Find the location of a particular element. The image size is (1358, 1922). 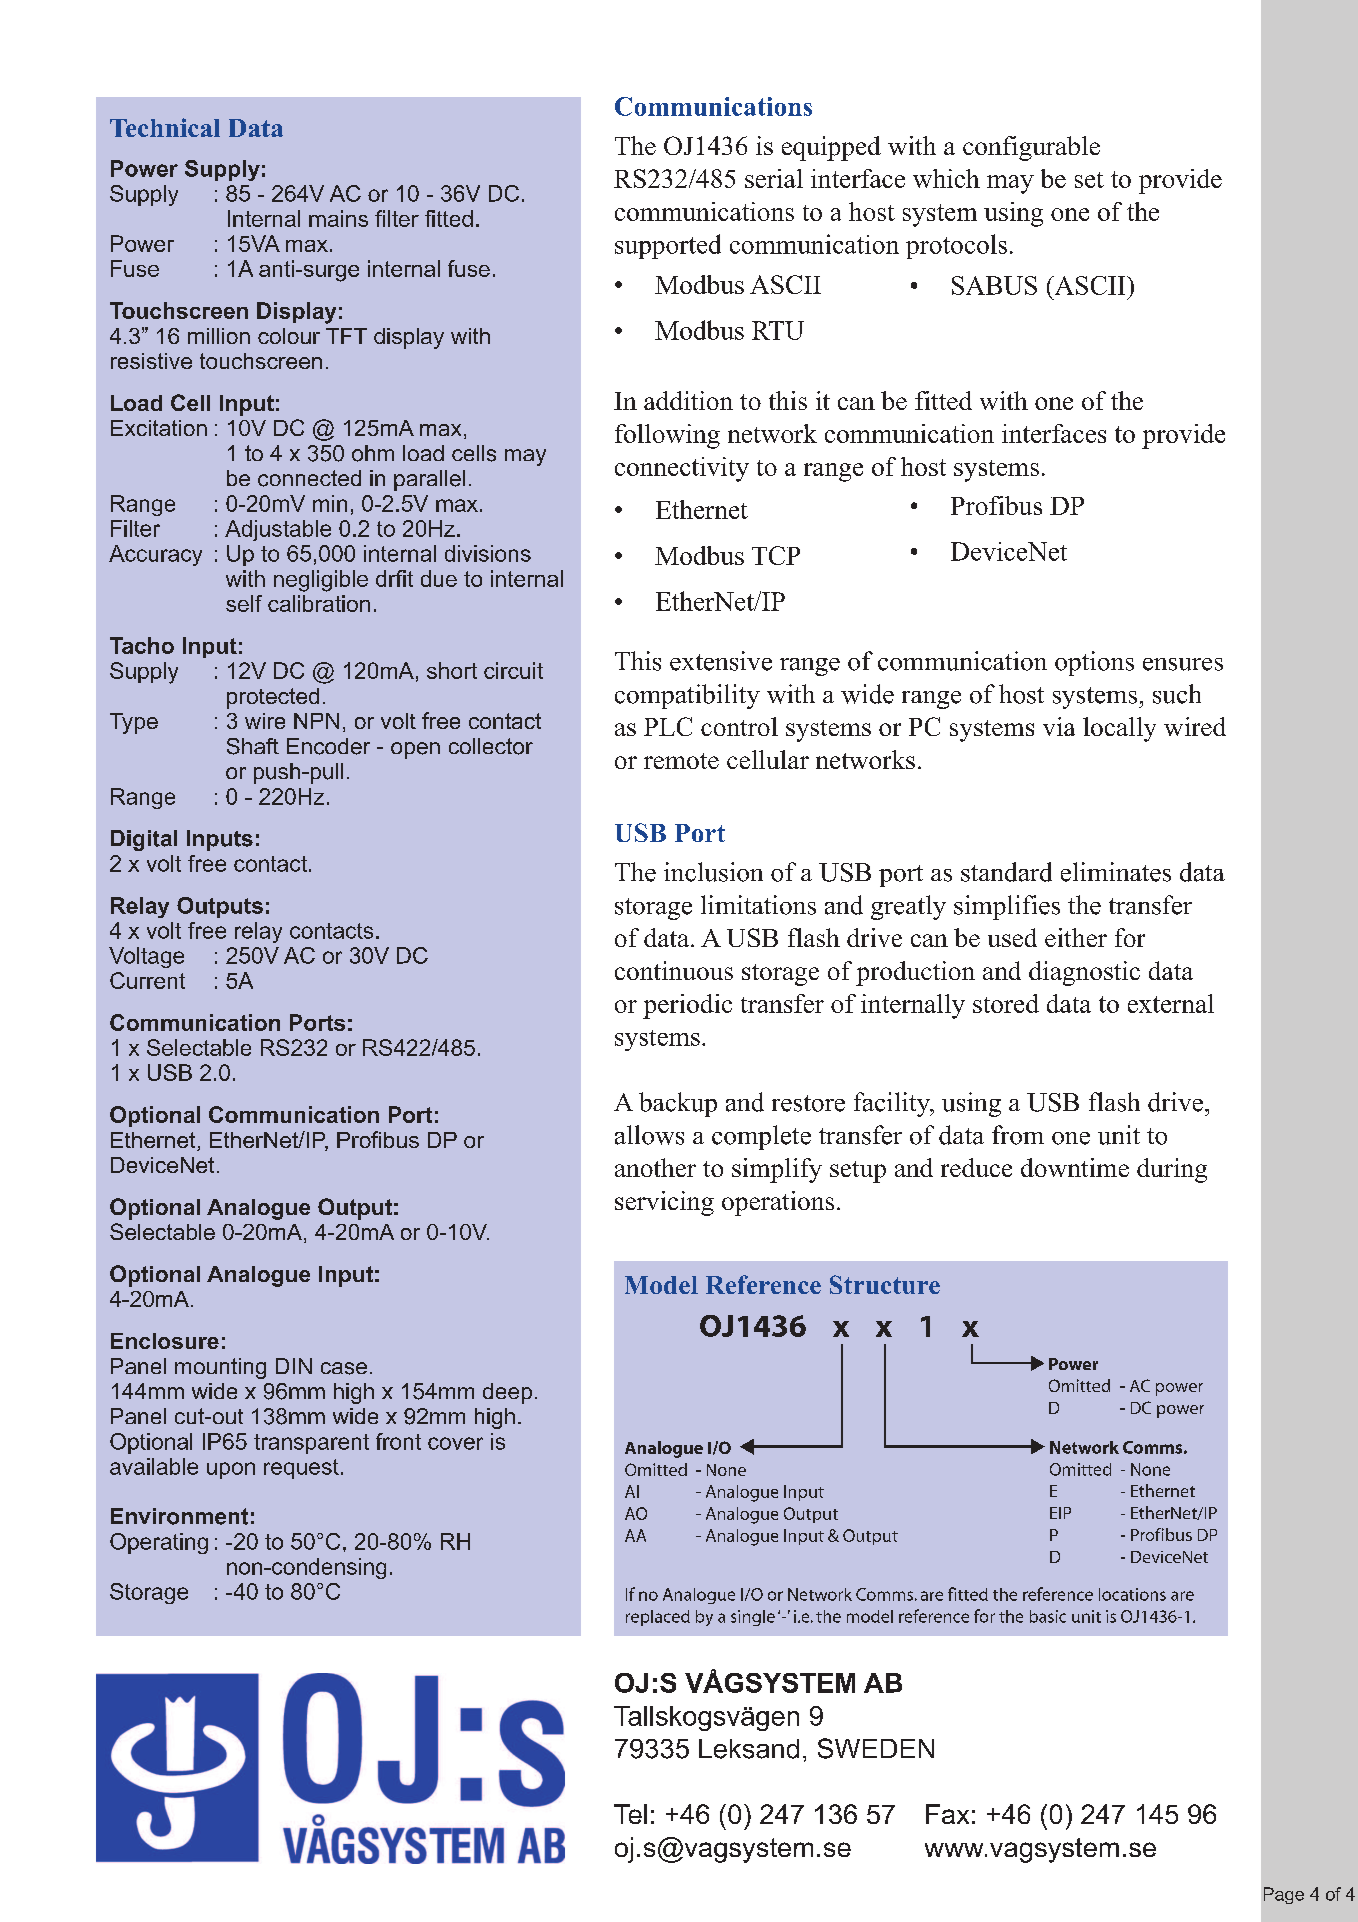

deep is located at coordinates (507, 1393).
